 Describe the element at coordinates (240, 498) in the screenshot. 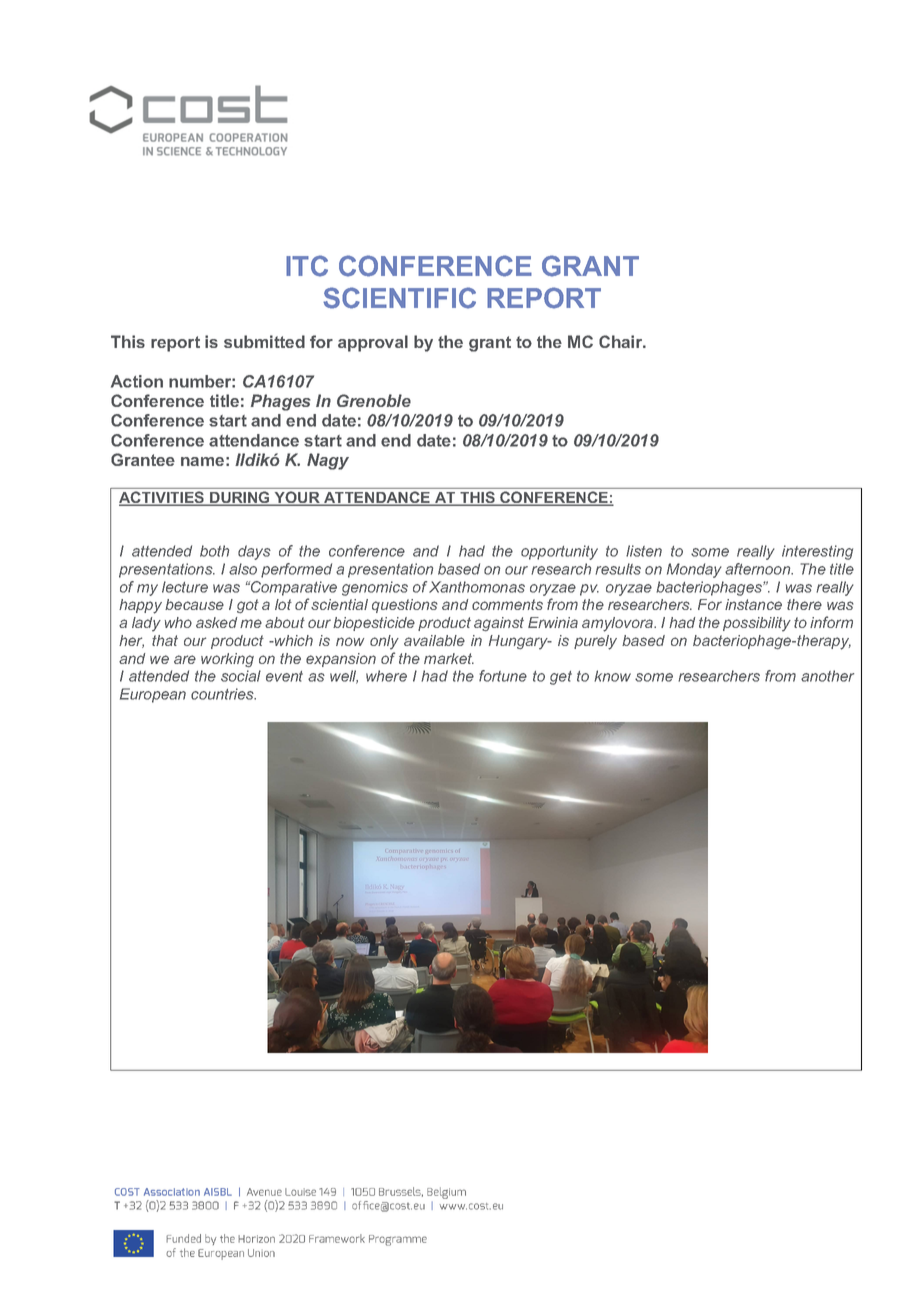

I see `DURING` at that location.
